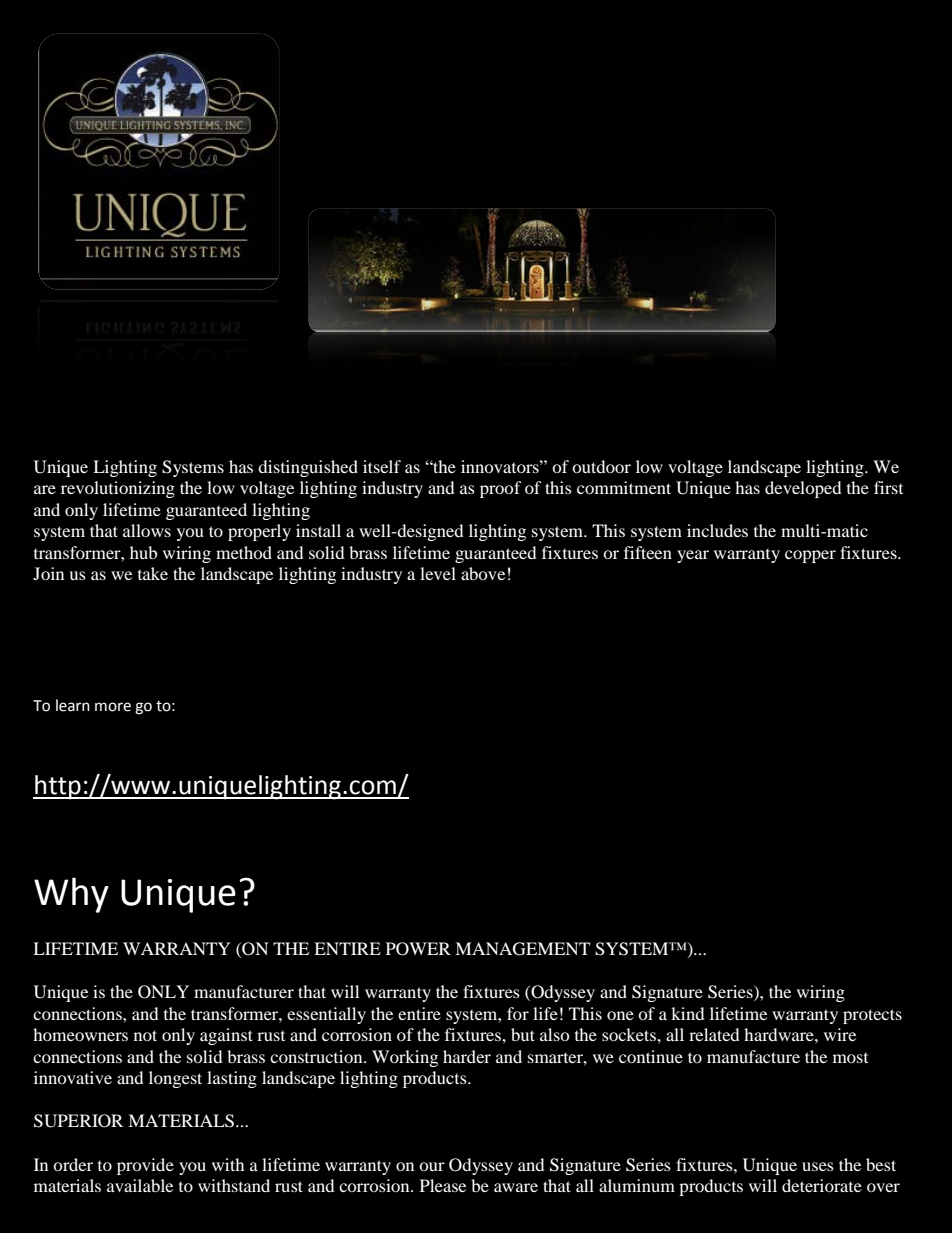  What do you see at coordinates (113, 707) in the document?
I see `more` at bounding box center [113, 707].
